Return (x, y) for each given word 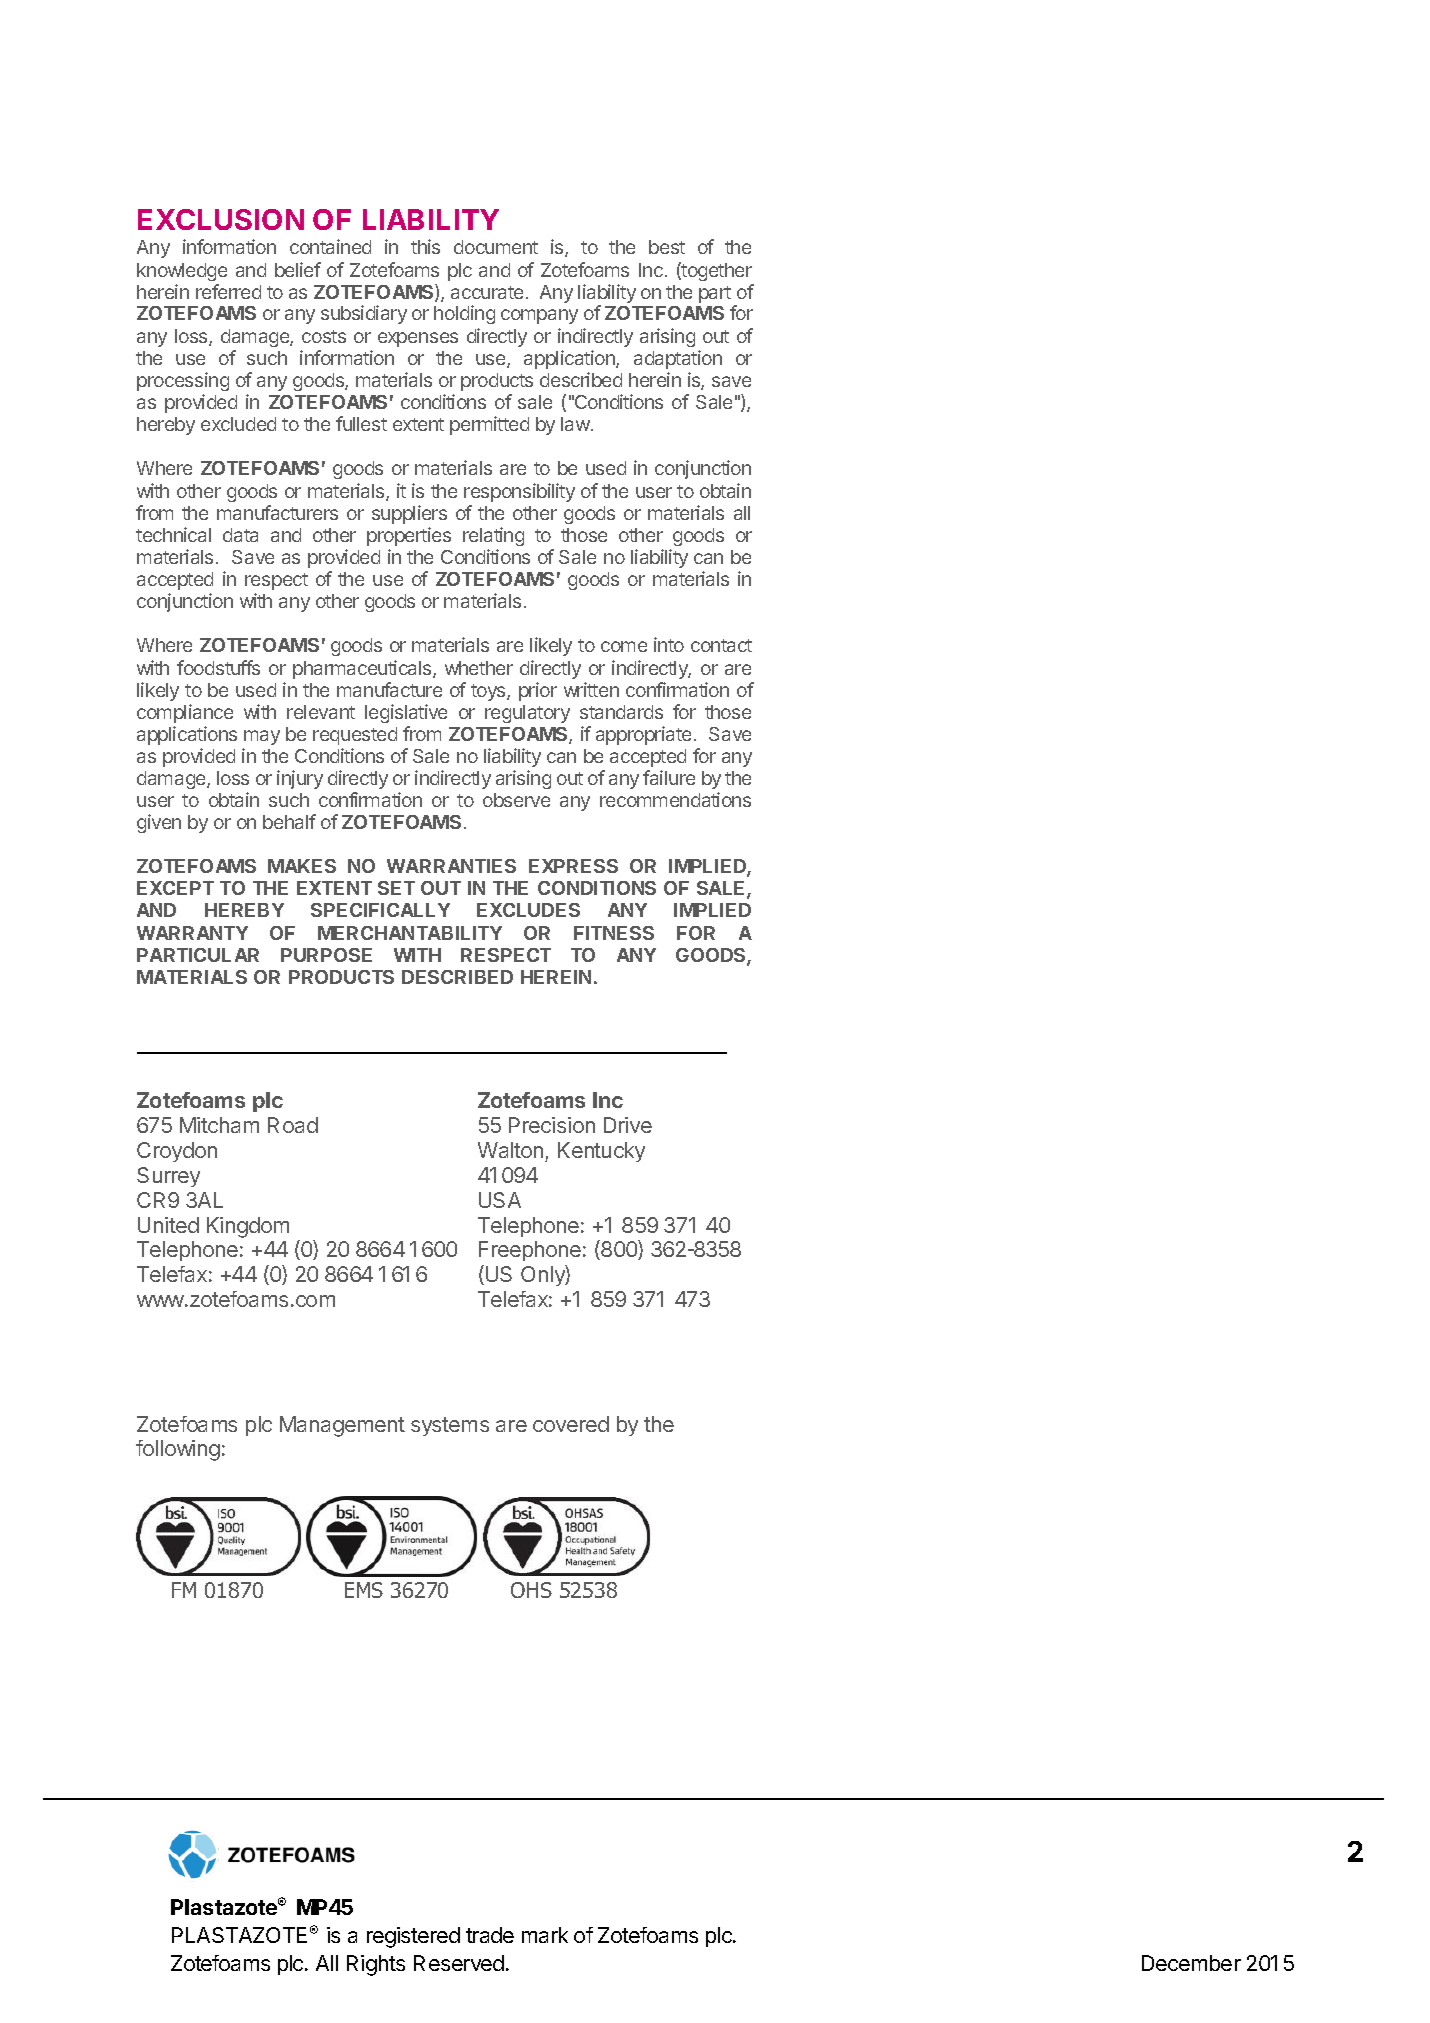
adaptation (678, 359)
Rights (376, 1965)
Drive (628, 1125)
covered (571, 1424)
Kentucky (601, 1152)
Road (293, 1125)
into (669, 644)
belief (298, 269)
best (667, 247)
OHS (531, 1590)
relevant (321, 712)
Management (342, 1426)
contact (721, 645)
